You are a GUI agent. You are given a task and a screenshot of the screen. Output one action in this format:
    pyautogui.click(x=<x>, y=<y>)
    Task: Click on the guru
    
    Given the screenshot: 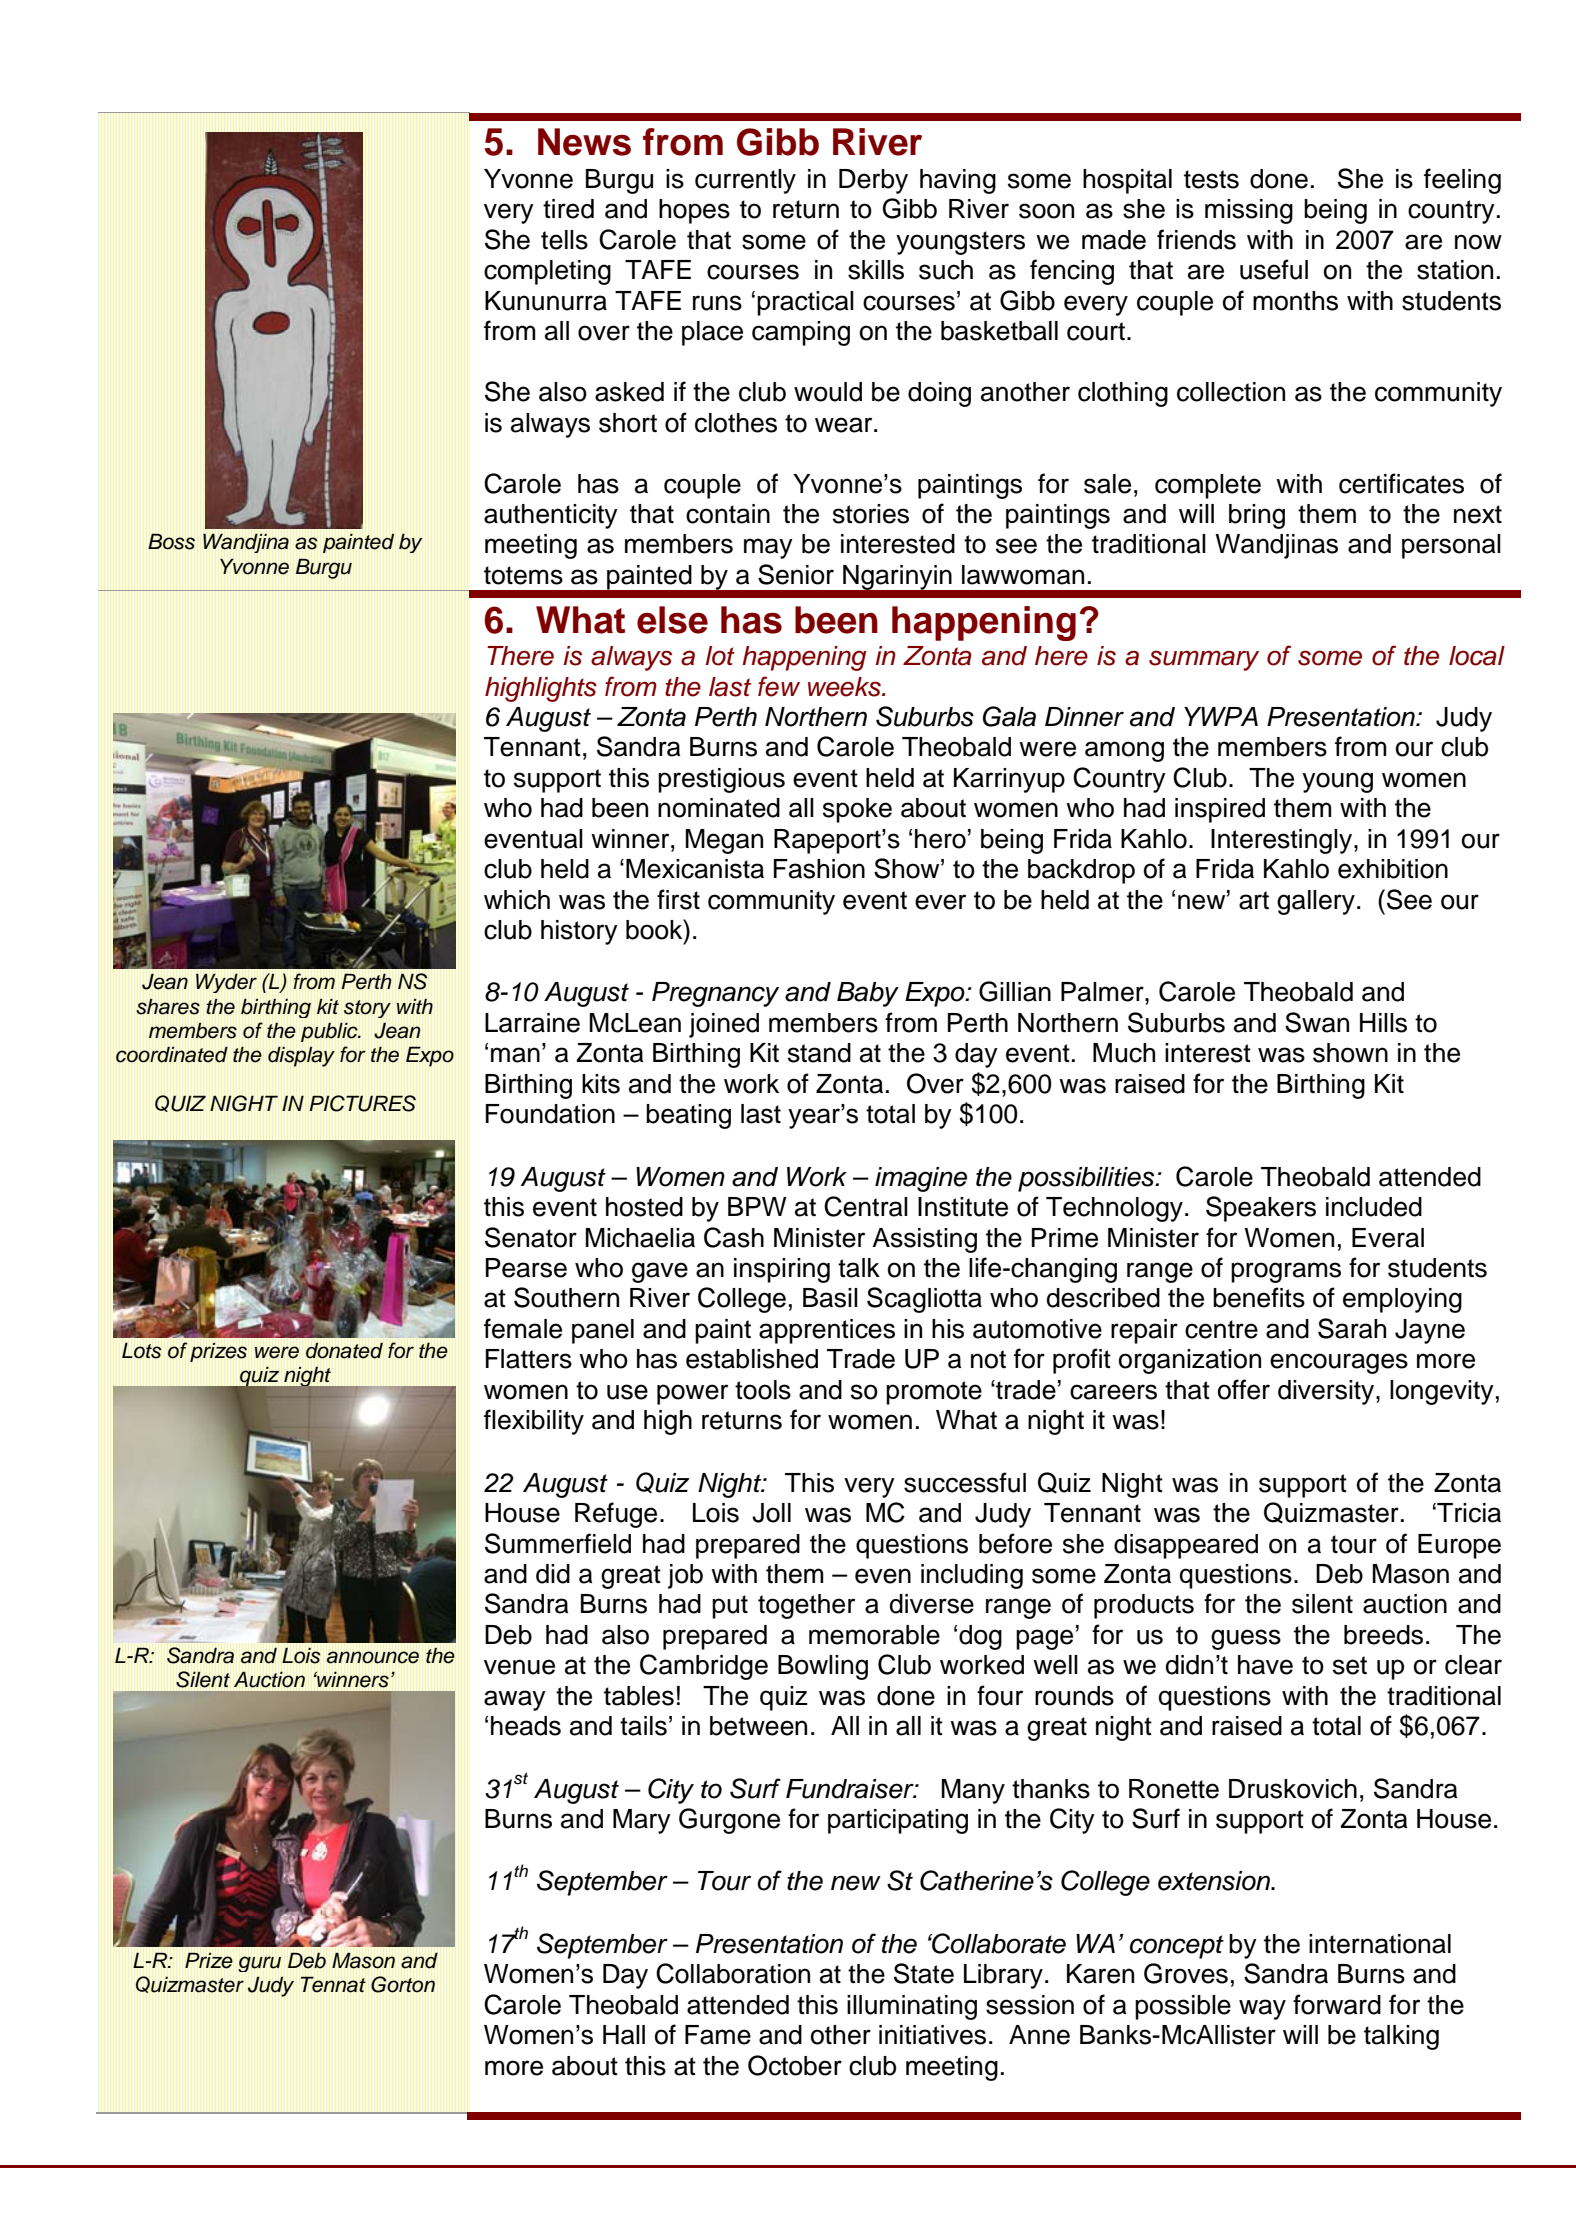 What is the action you would take?
    pyautogui.click(x=259, y=1964)
